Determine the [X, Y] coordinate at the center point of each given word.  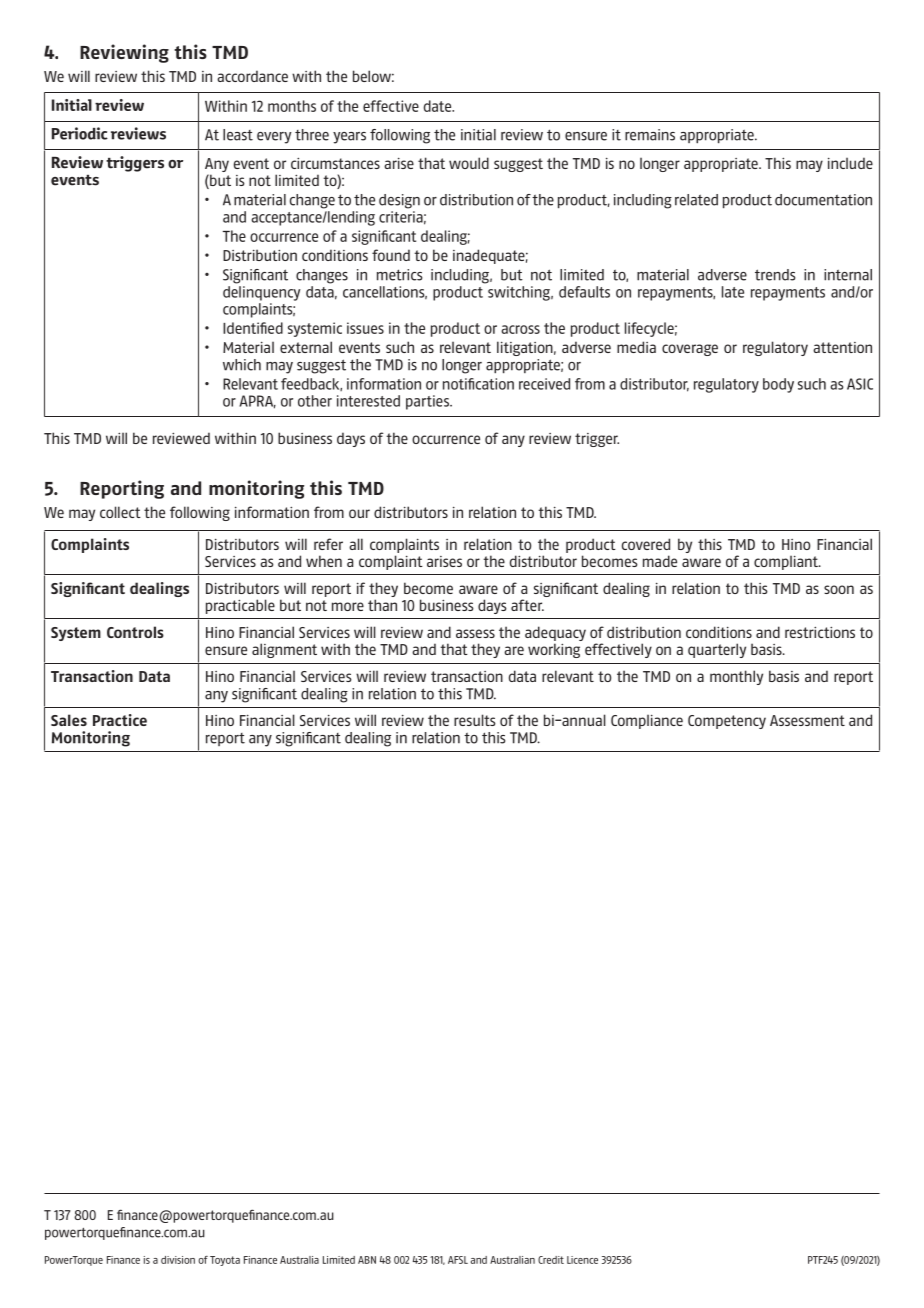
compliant [787, 563]
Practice [120, 720]
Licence [582, 1260]
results [475, 720]
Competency [727, 722]
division [178, 1260]
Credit [551, 1260]
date [439, 106]
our [359, 513]
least [238, 135]
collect [120, 512]
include [850, 163]
